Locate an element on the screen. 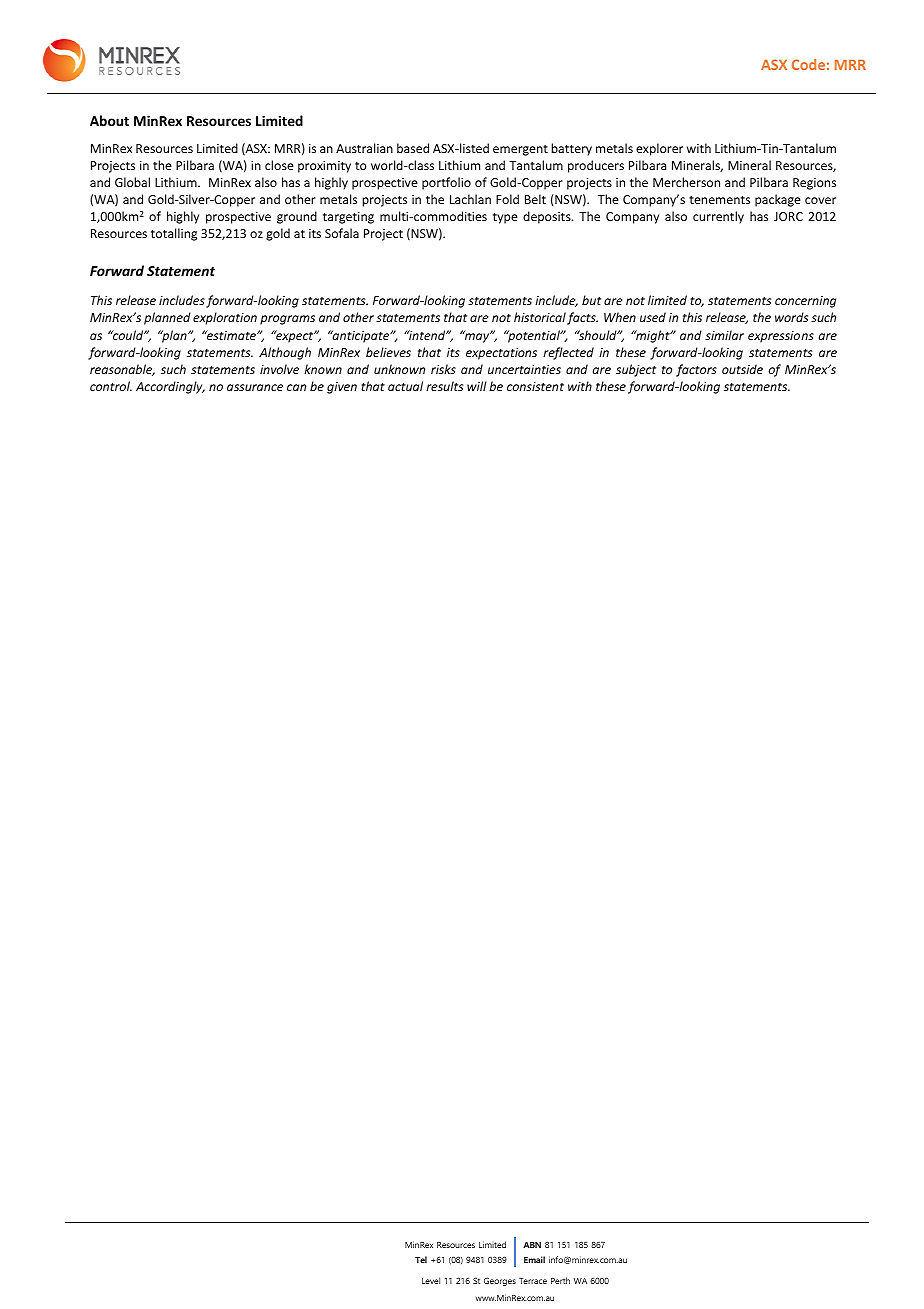 The width and height of the screenshot is (924, 1309). Accordingly is located at coordinates (170, 387).
